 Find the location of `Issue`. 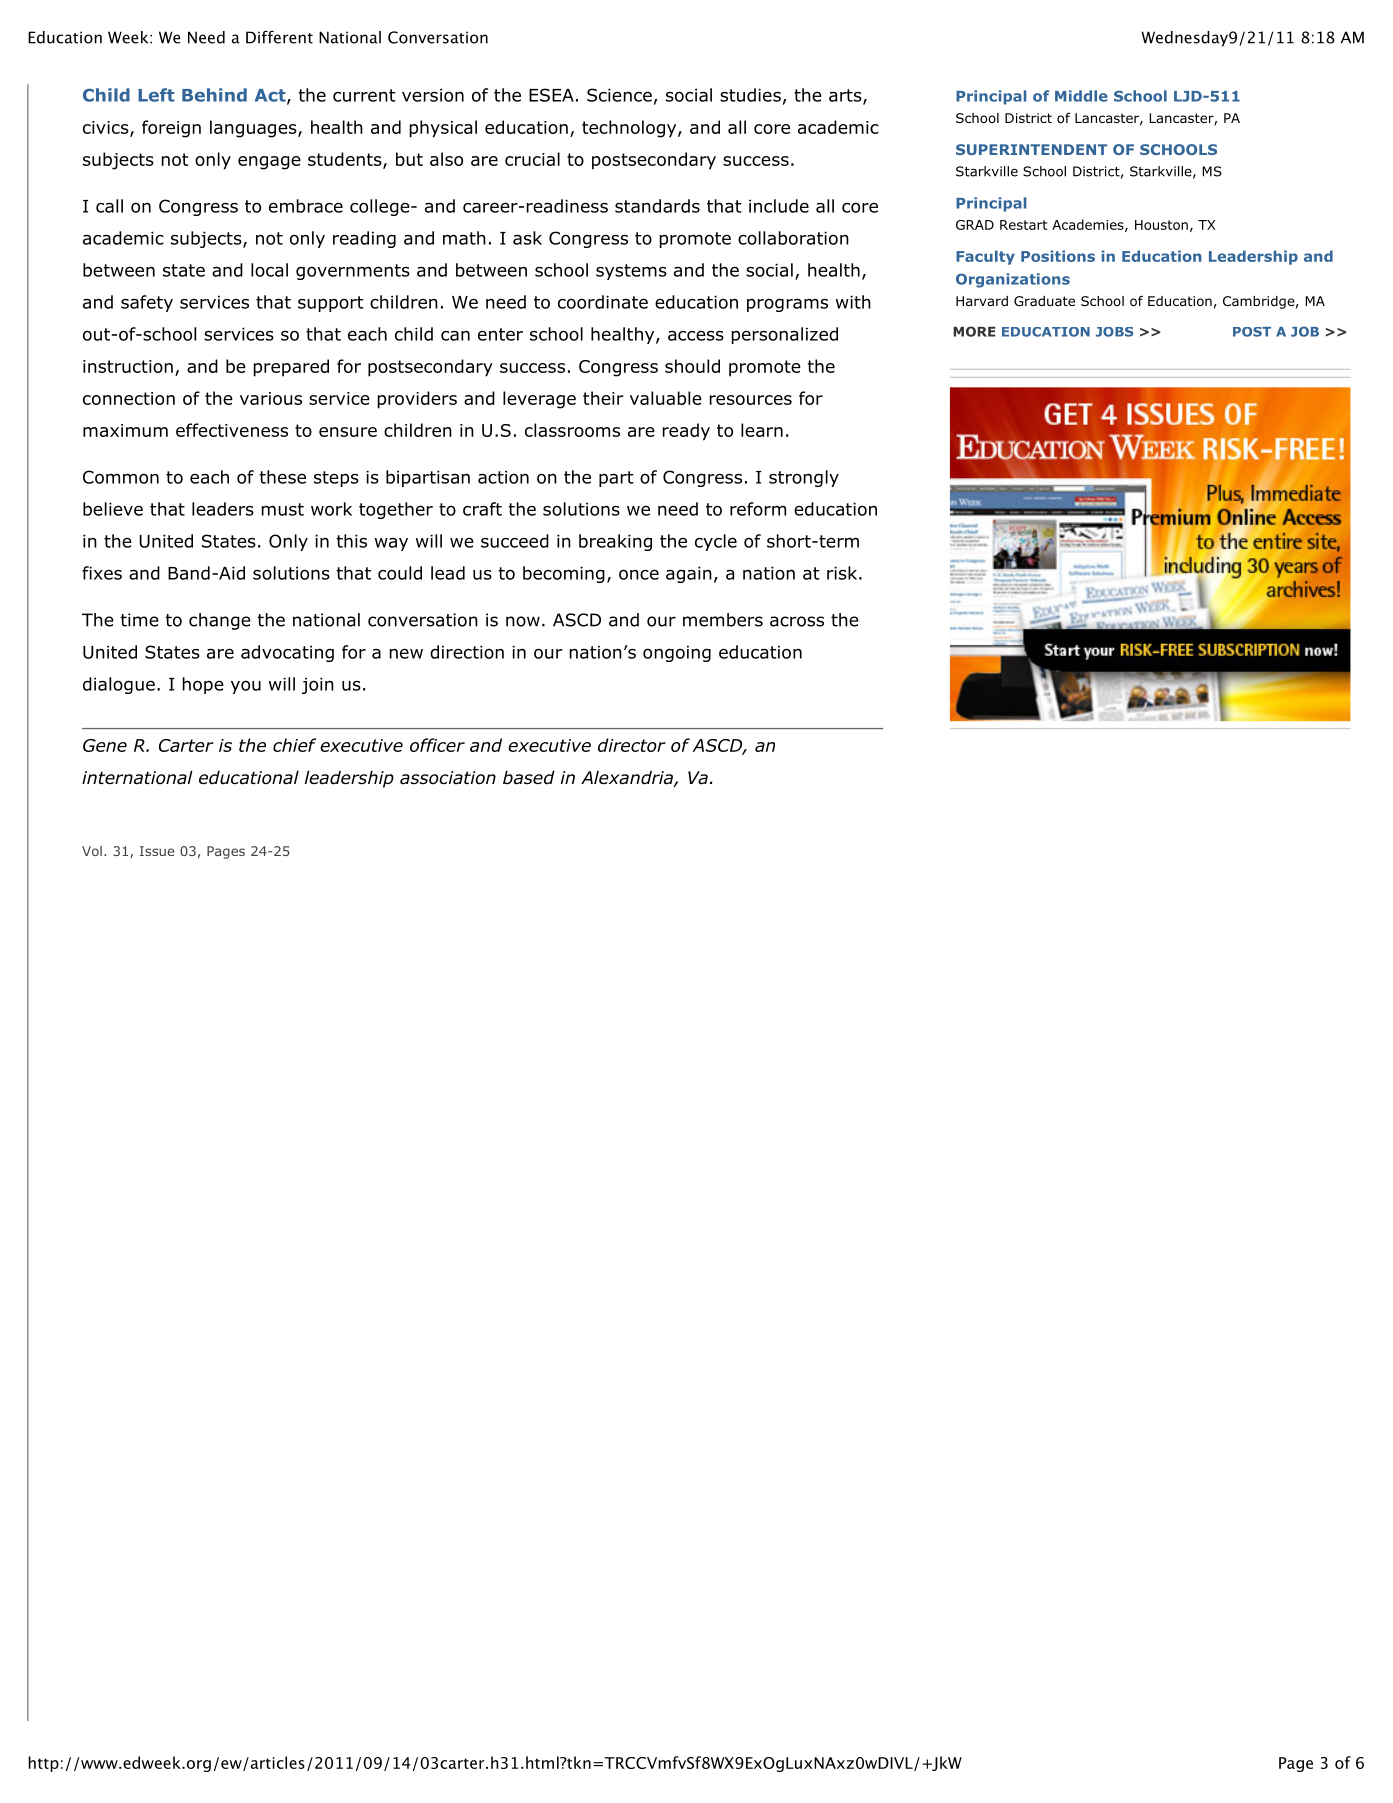

Issue is located at coordinates (157, 851).
